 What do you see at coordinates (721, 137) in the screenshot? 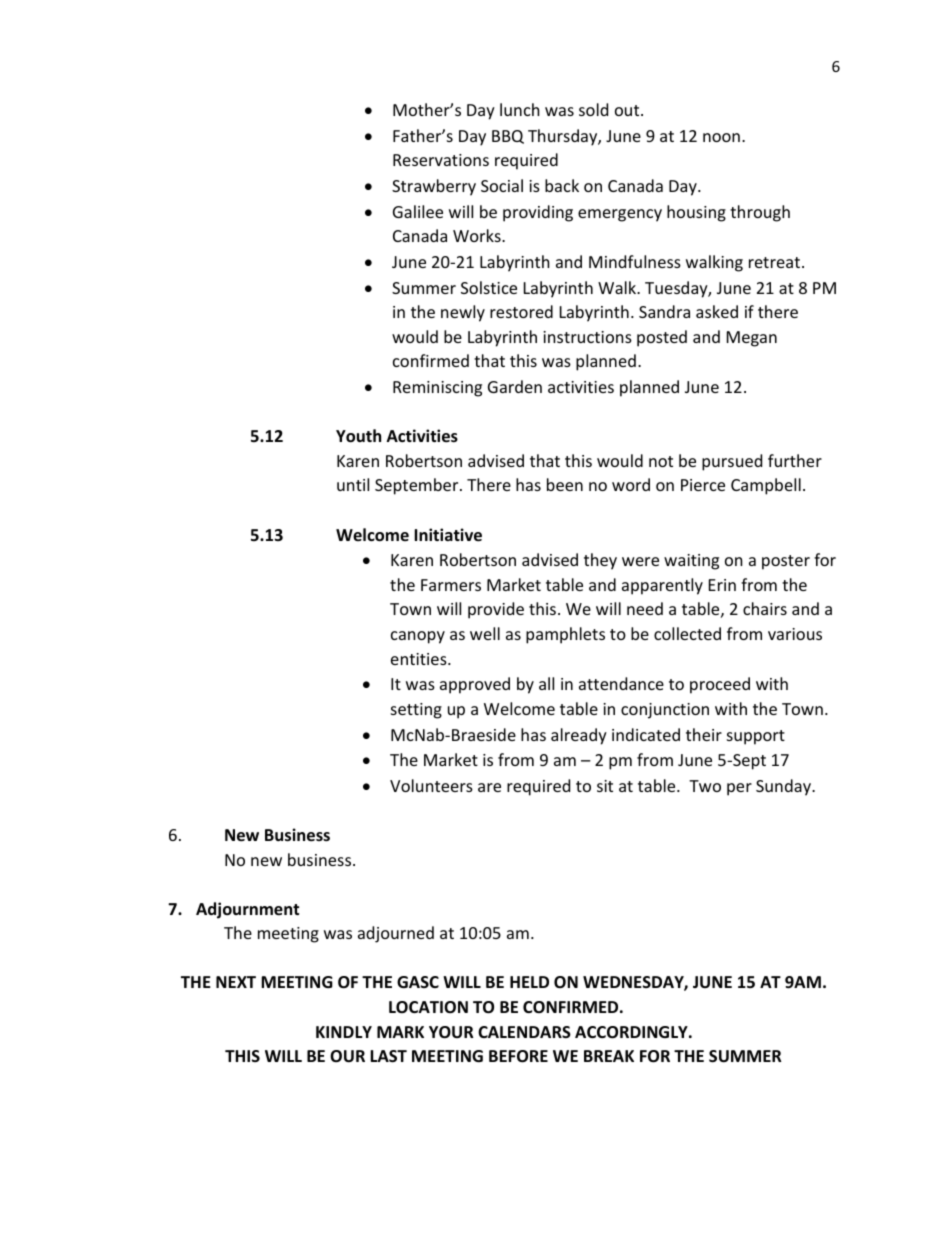
I see `noon` at bounding box center [721, 137].
